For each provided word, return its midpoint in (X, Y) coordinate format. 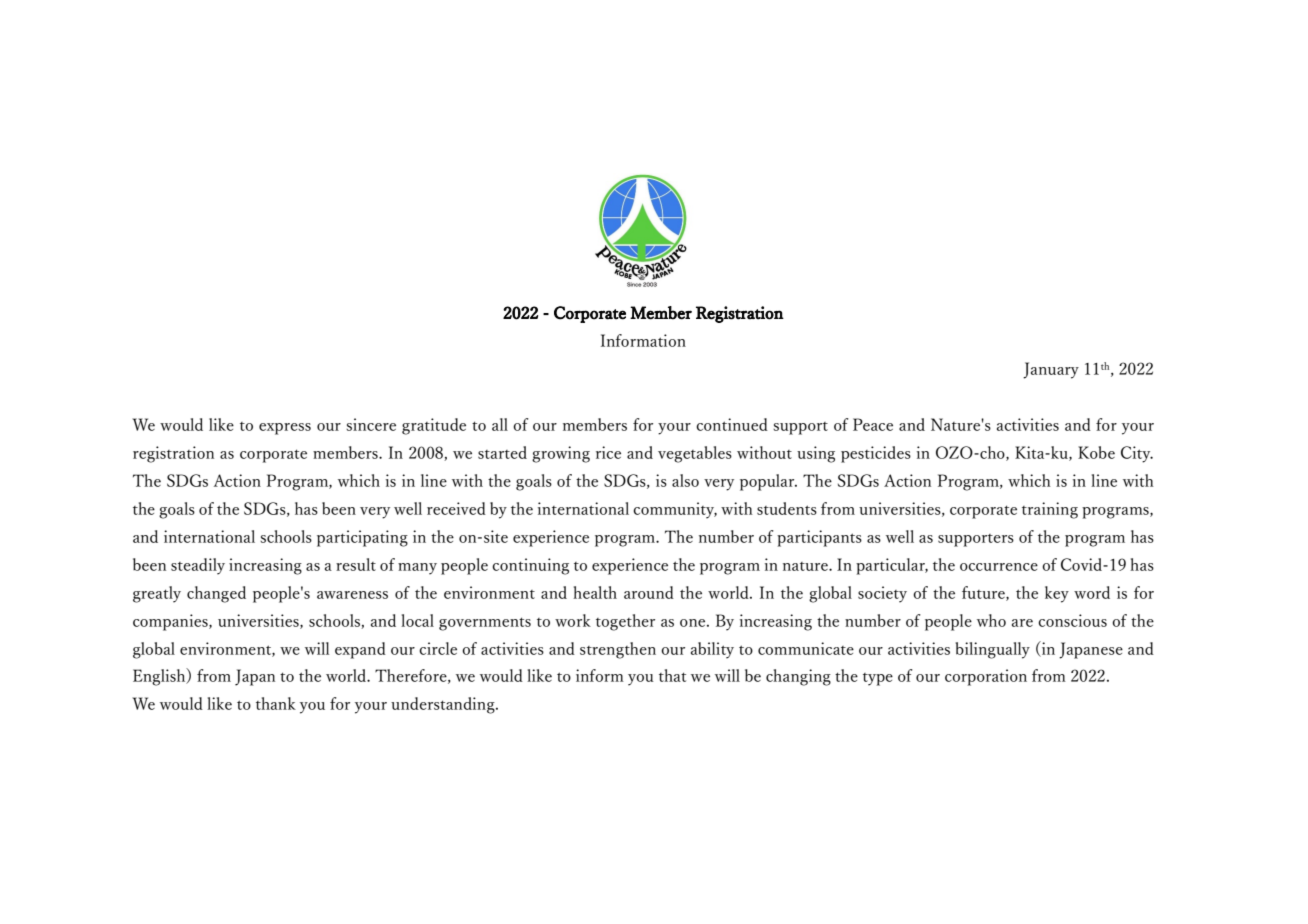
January (1051, 370)
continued (732, 424)
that (672, 675)
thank (276, 703)
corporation (986, 677)
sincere (371, 424)
